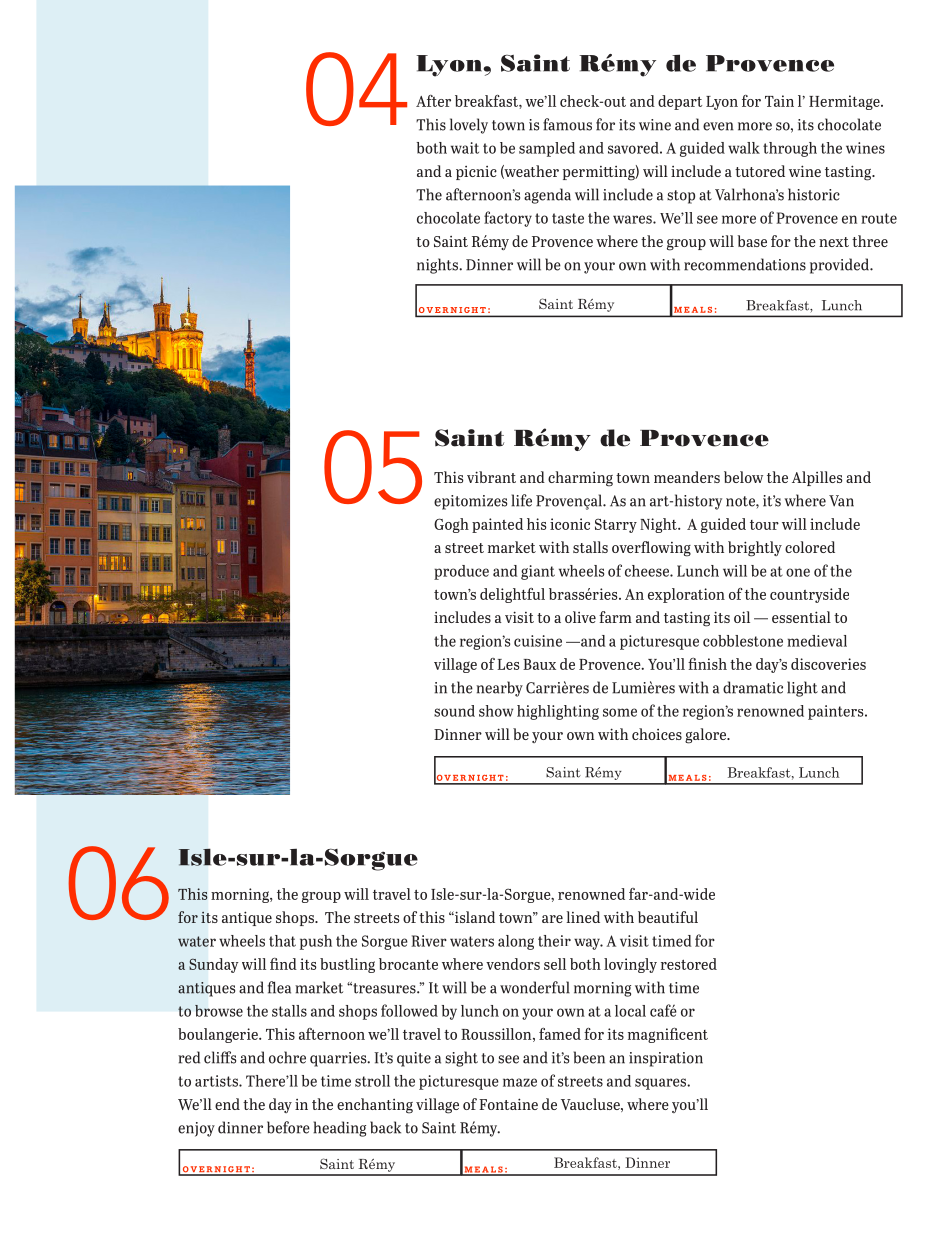  What do you see at coordinates (461, 572) in the screenshot?
I see `produce` at bounding box center [461, 572].
